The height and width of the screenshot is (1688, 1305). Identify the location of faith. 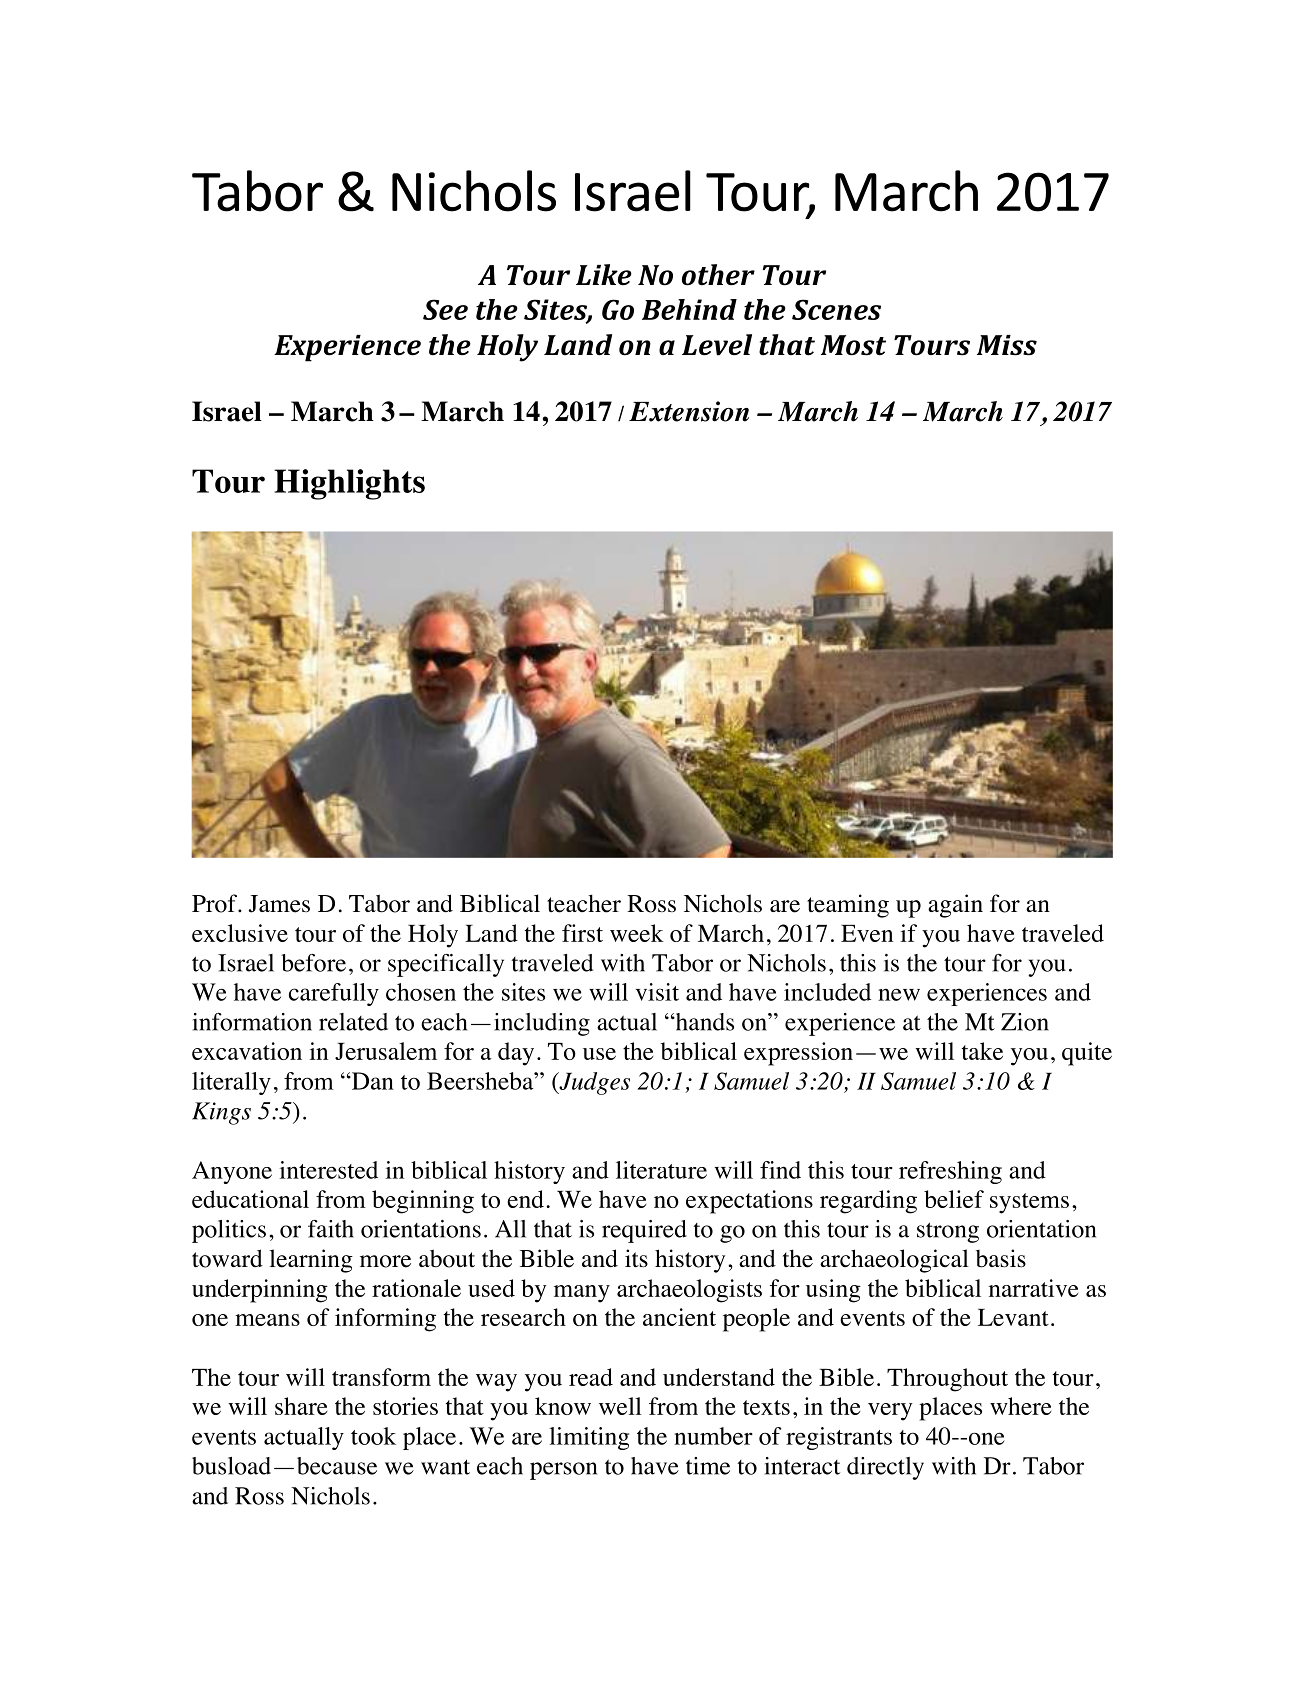
(331, 1229).
